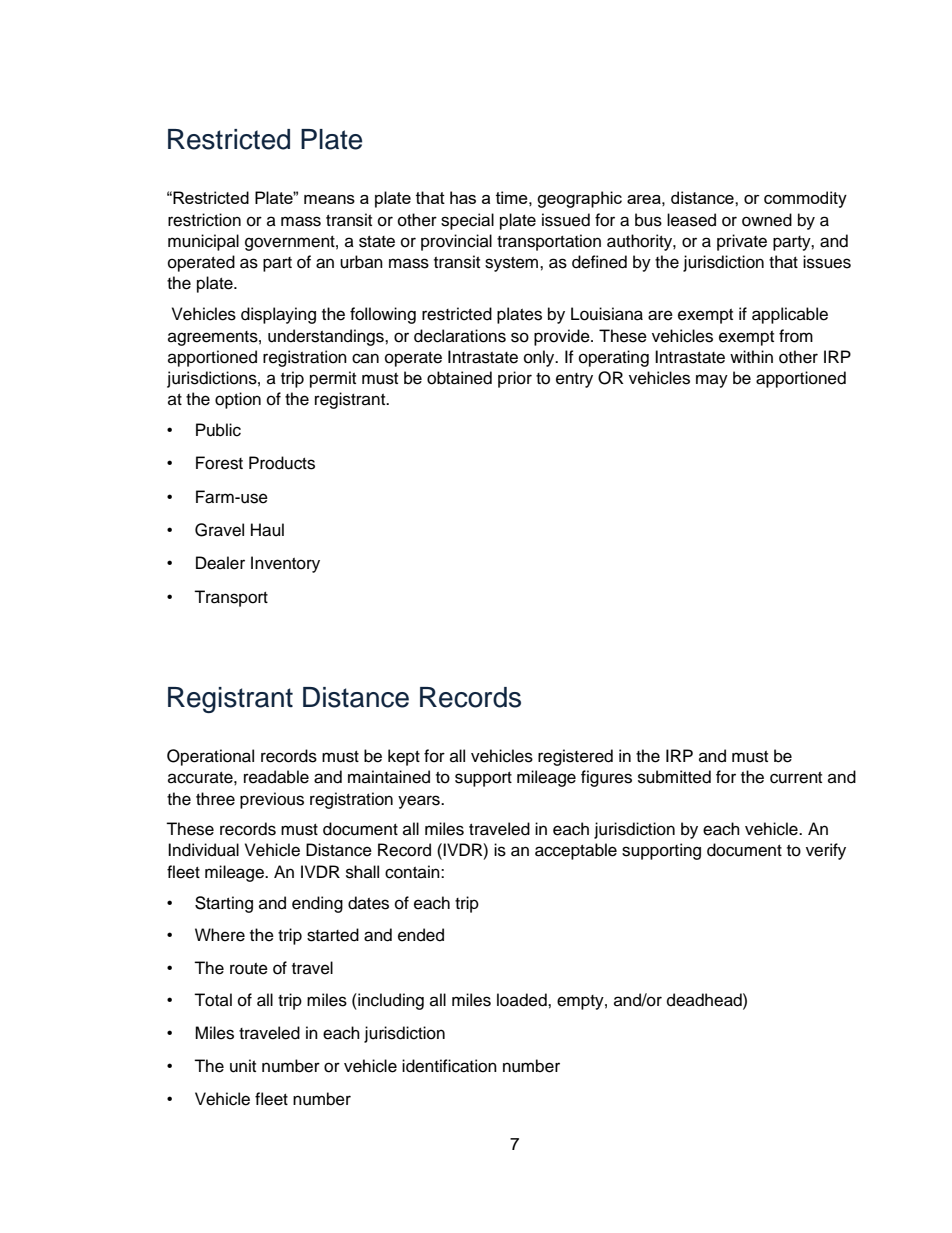  What do you see at coordinates (523, 1000) in the document?
I see `loaded` at bounding box center [523, 1000].
